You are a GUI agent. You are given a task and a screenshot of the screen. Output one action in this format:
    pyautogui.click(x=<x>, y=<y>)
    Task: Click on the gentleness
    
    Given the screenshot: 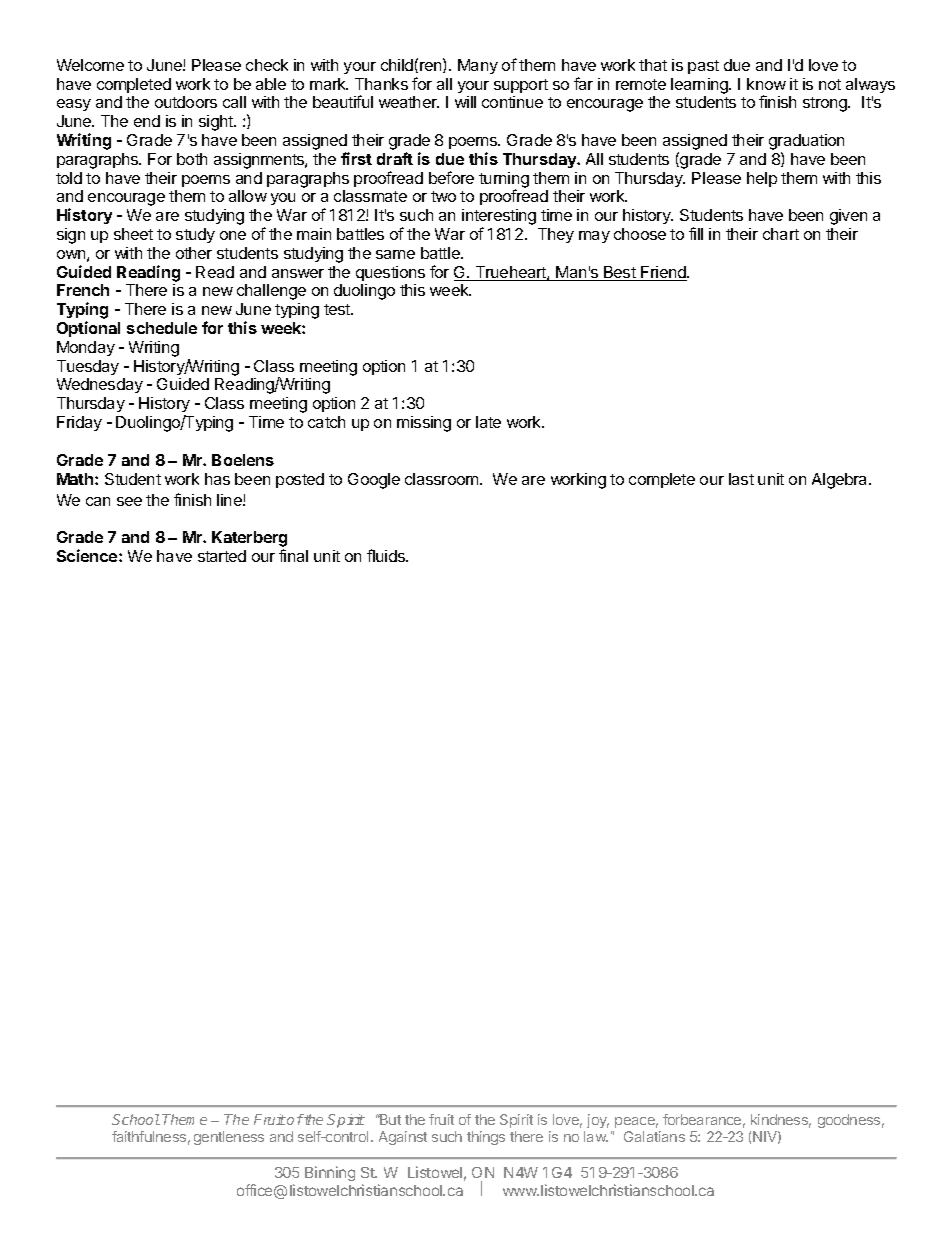 What is the action you would take?
    pyautogui.click(x=229, y=1138)
